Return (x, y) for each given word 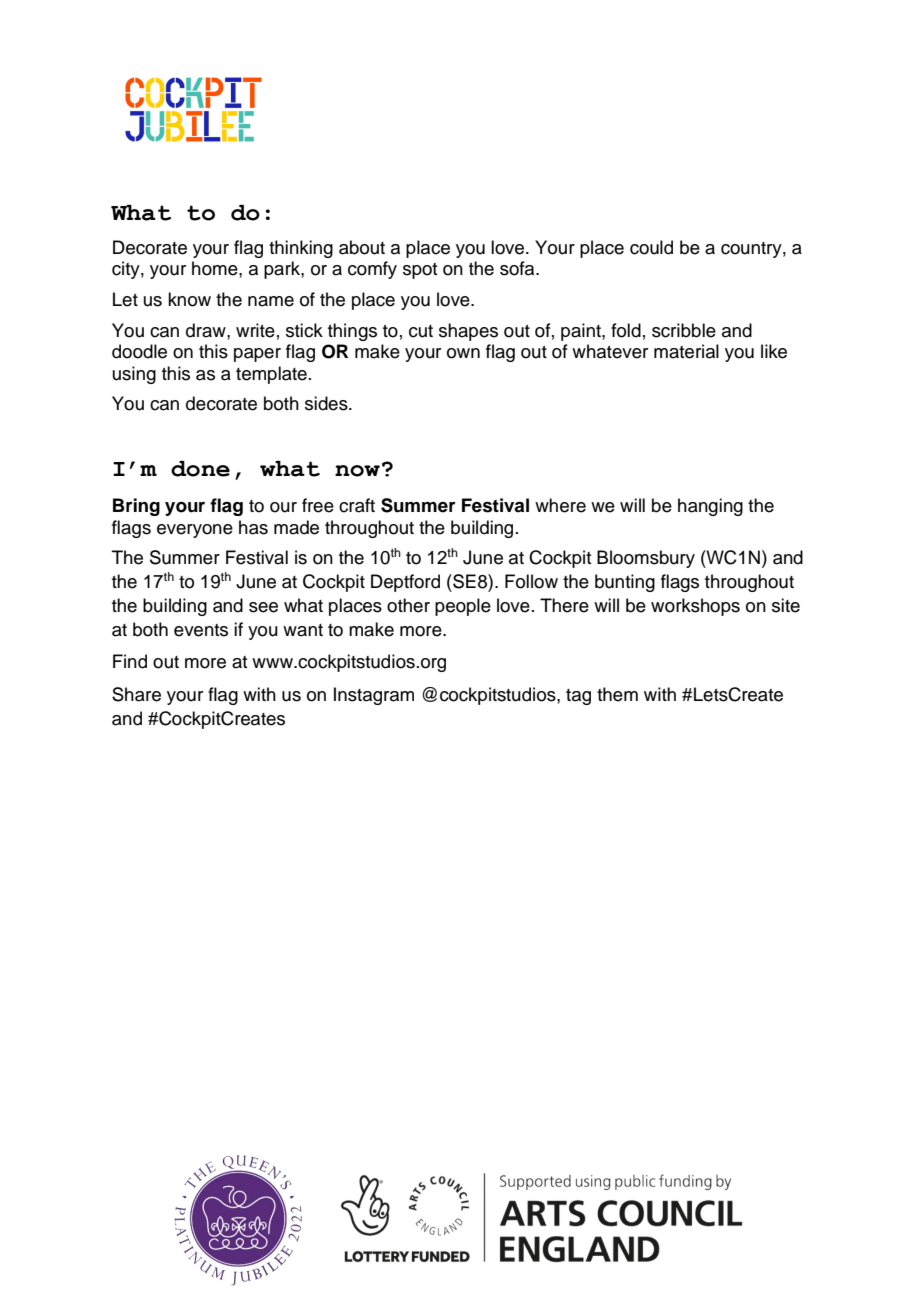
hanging (710, 507)
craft (357, 505)
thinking (301, 249)
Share (136, 694)
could (651, 247)
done (200, 469)
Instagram (374, 696)
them (617, 694)
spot (420, 271)
